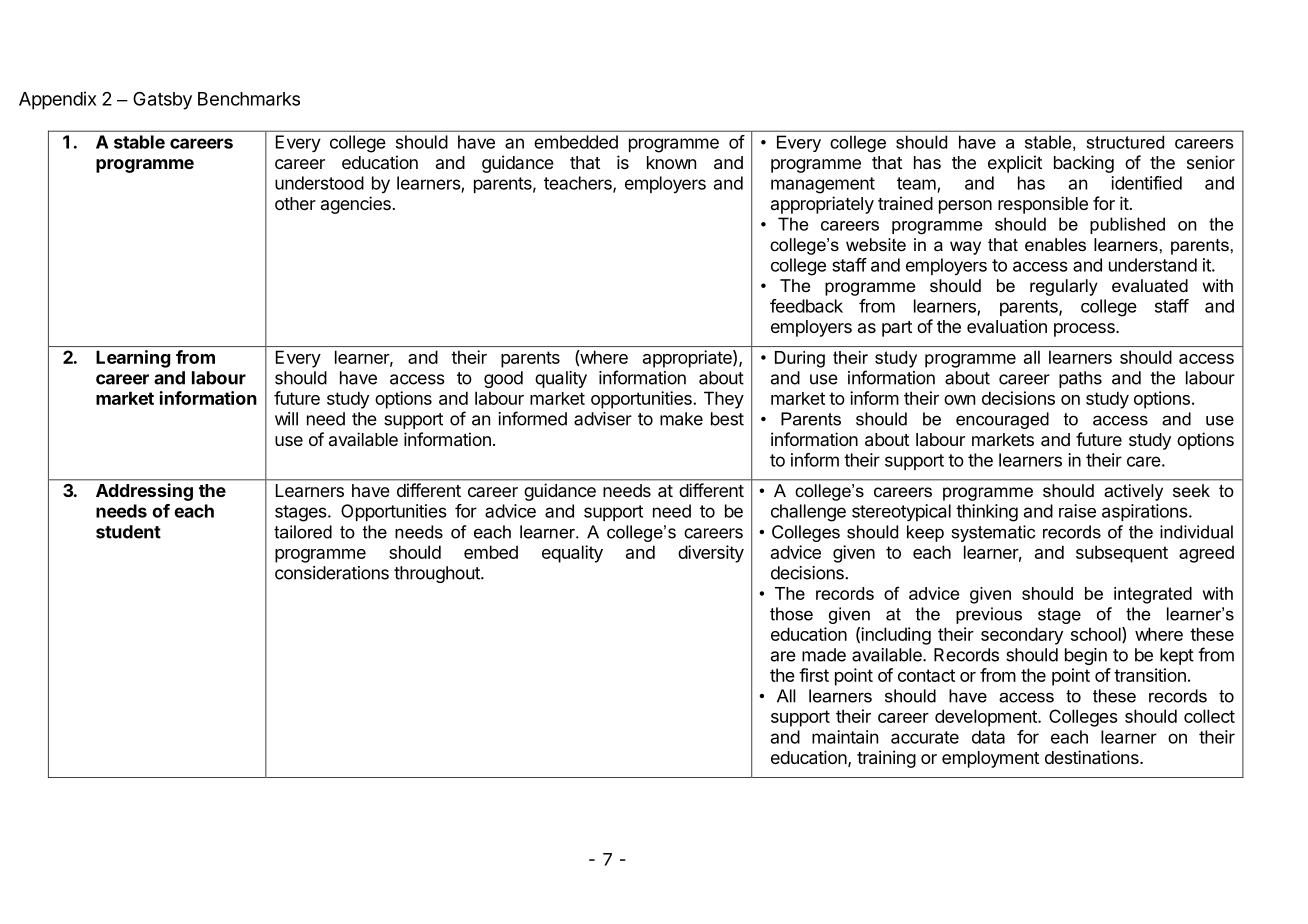  Describe the element at coordinates (128, 532) in the screenshot. I see `student` at that location.
